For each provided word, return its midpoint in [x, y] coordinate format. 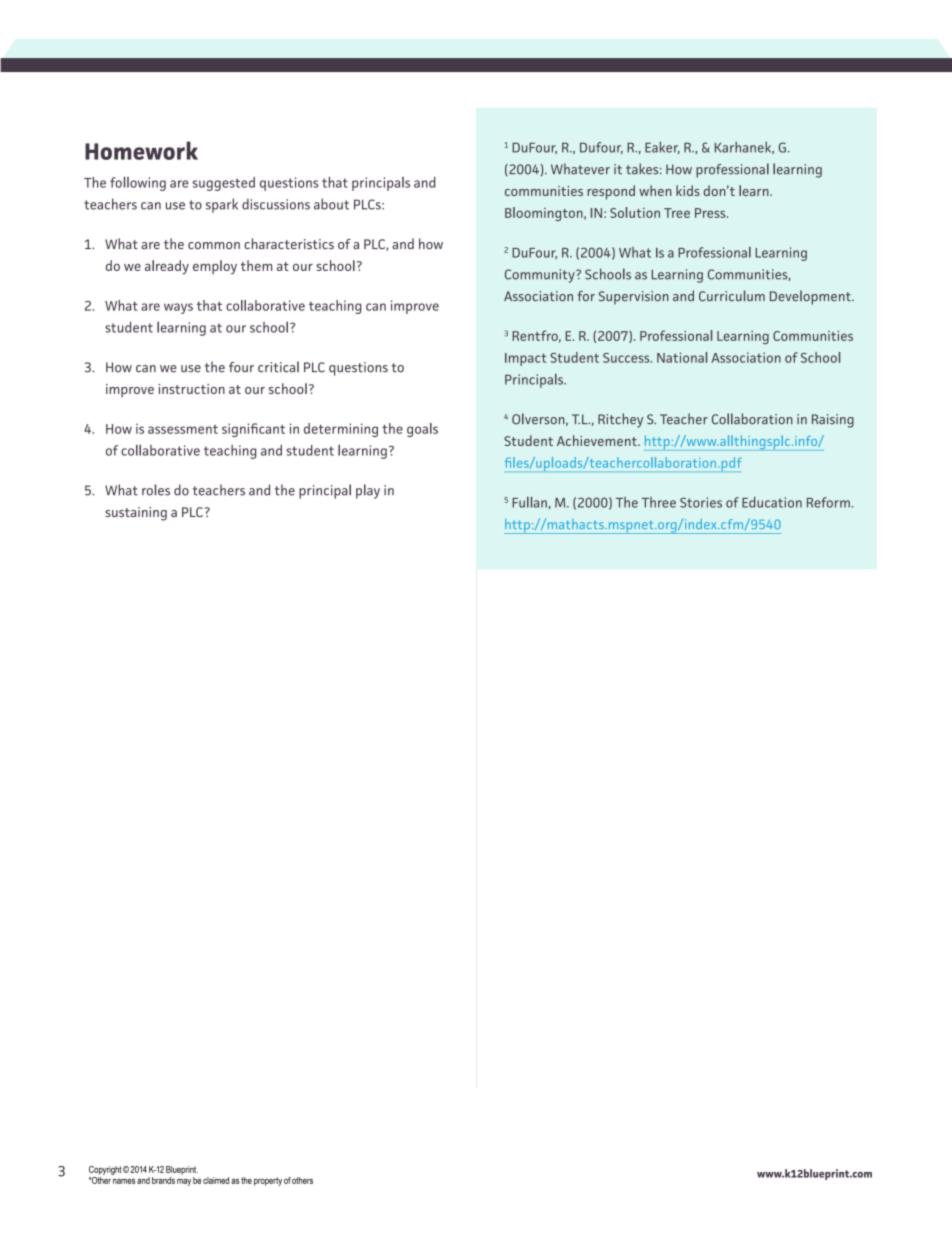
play [368, 491]
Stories [701, 502]
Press [711, 213]
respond [611, 192]
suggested [223, 184]
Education [772, 502]
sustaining [136, 514]
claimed [216, 1180]
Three [659, 502]
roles [156, 490]
